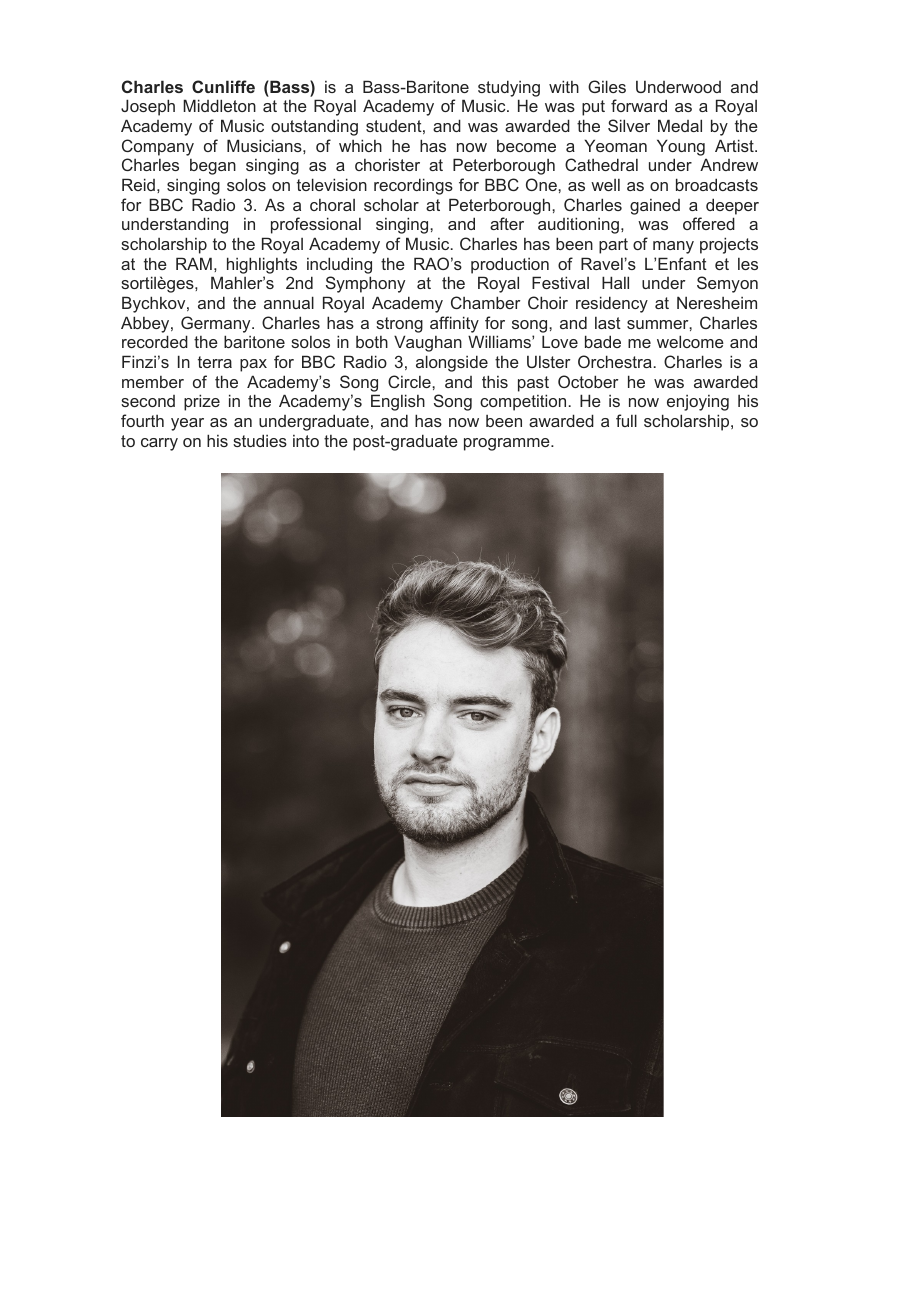 This screenshot has width=924, height=1308. I want to click on Middleton, so click(219, 105).
